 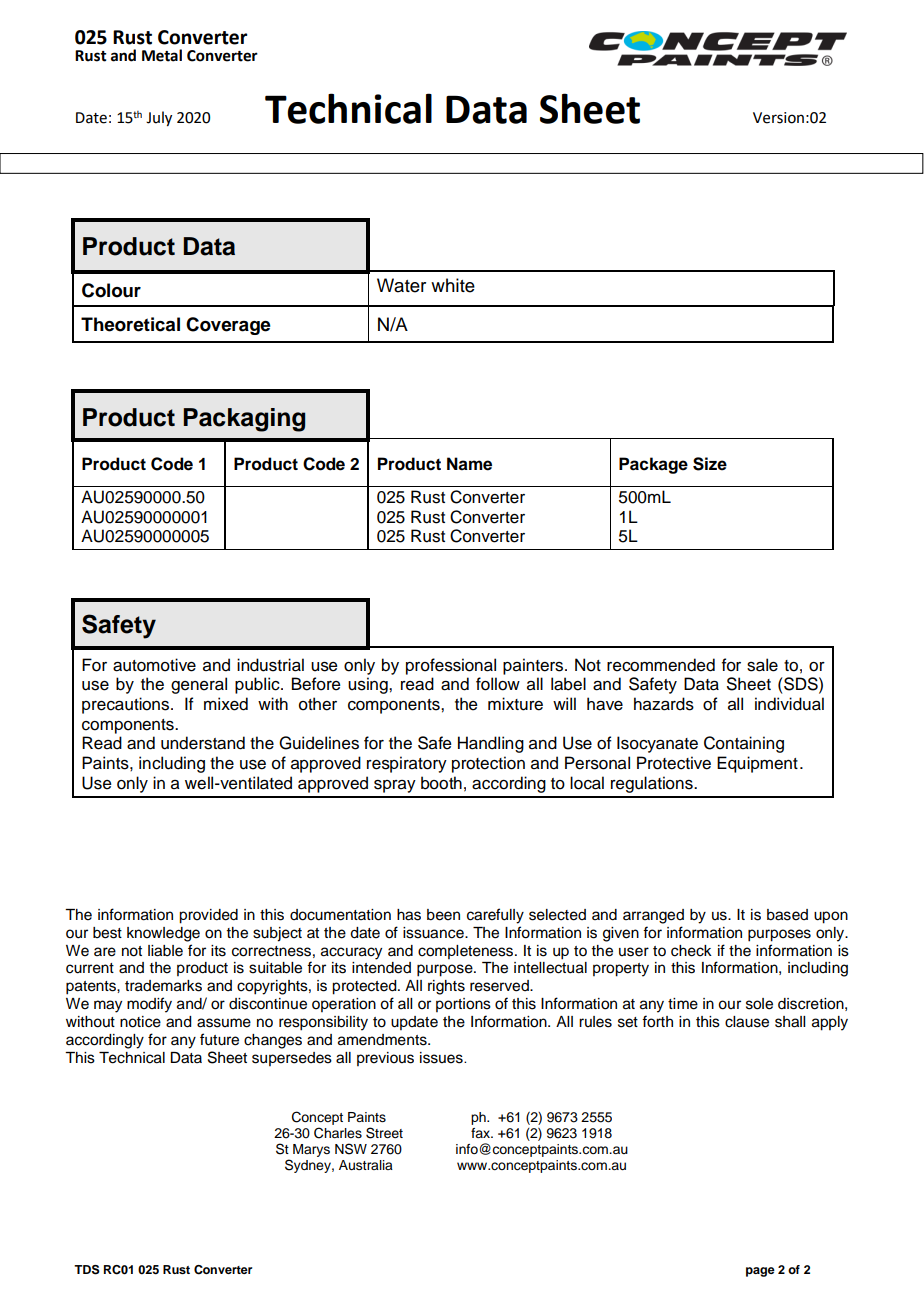 I want to click on Australia, so click(x=366, y=1165).
